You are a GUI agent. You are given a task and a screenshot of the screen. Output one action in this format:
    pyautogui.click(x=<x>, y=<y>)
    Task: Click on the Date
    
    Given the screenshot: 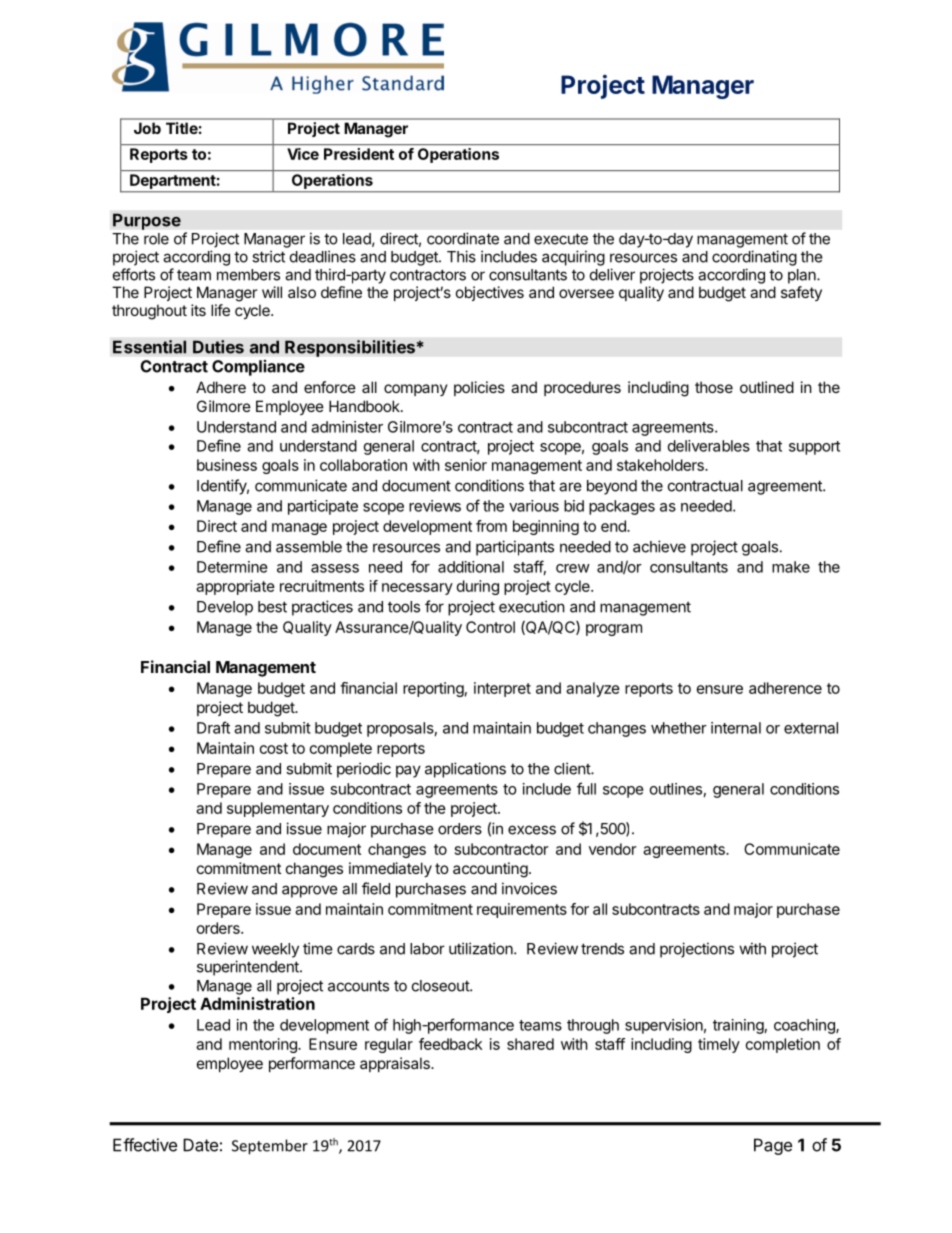 What is the action you would take?
    pyautogui.click(x=200, y=1145)
